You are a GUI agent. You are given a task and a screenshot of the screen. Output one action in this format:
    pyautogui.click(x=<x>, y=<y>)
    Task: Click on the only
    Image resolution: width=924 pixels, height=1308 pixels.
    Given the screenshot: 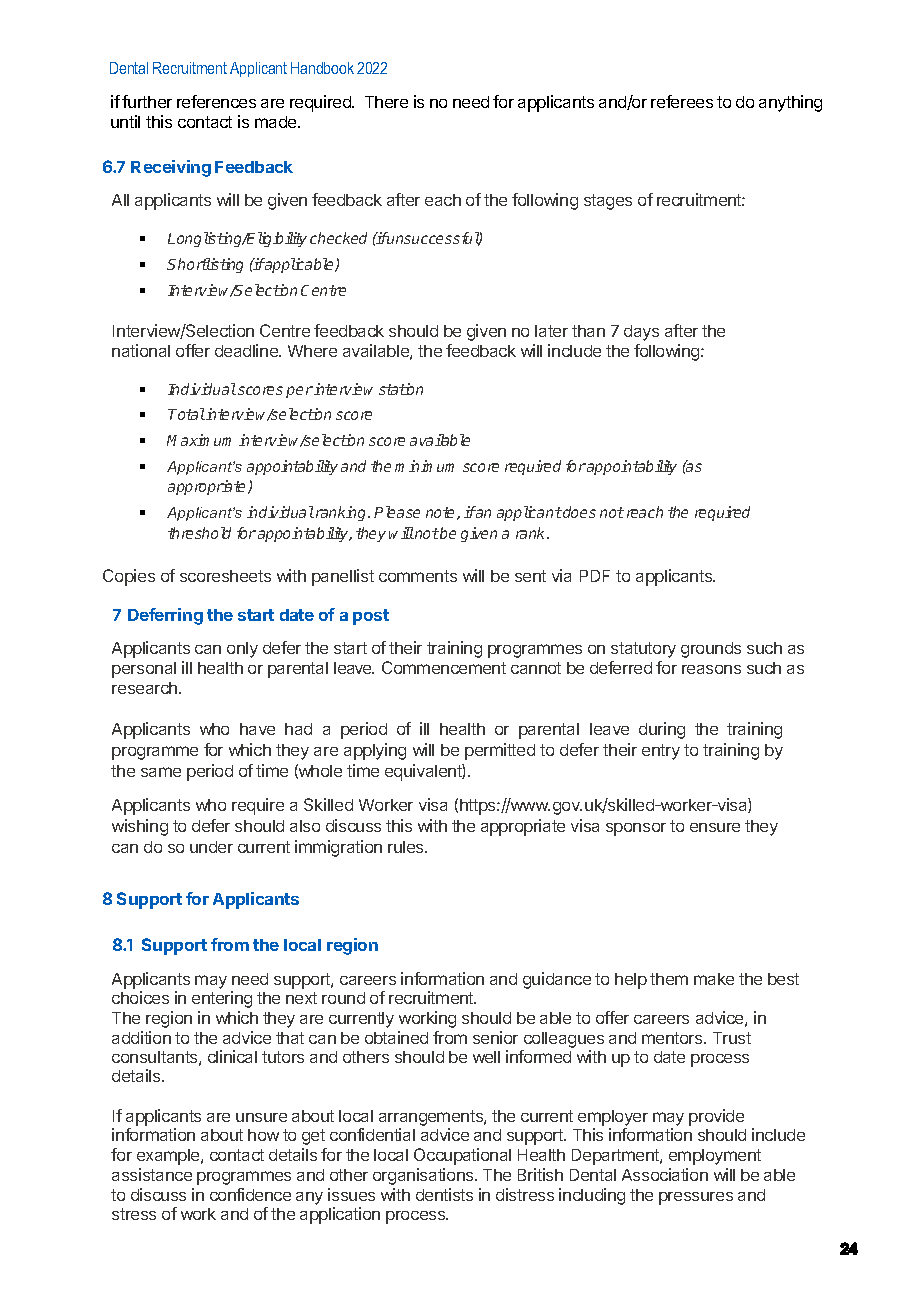 What is the action you would take?
    pyautogui.click(x=242, y=650)
